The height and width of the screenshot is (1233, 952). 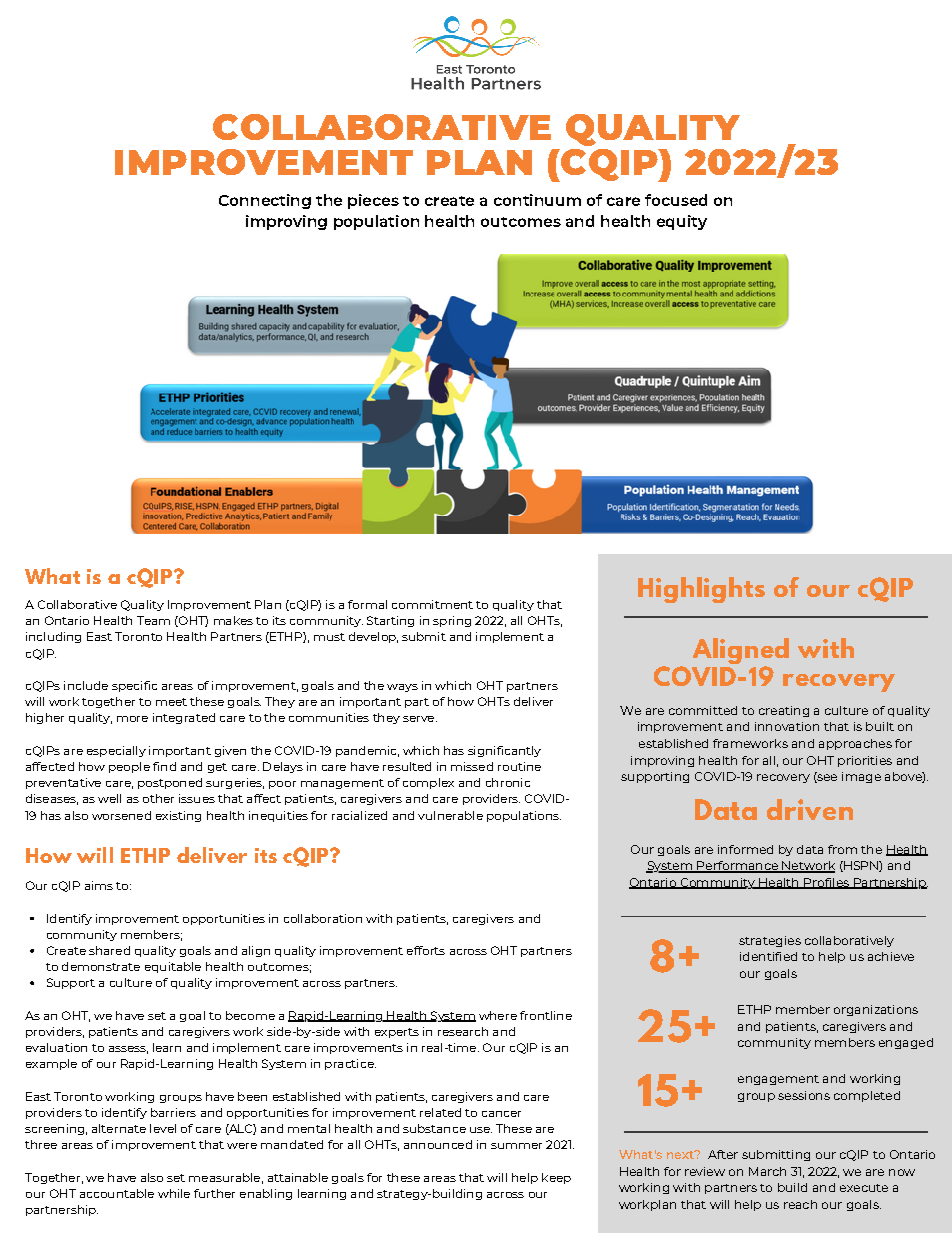 I want to click on announced, so click(x=438, y=1144).
